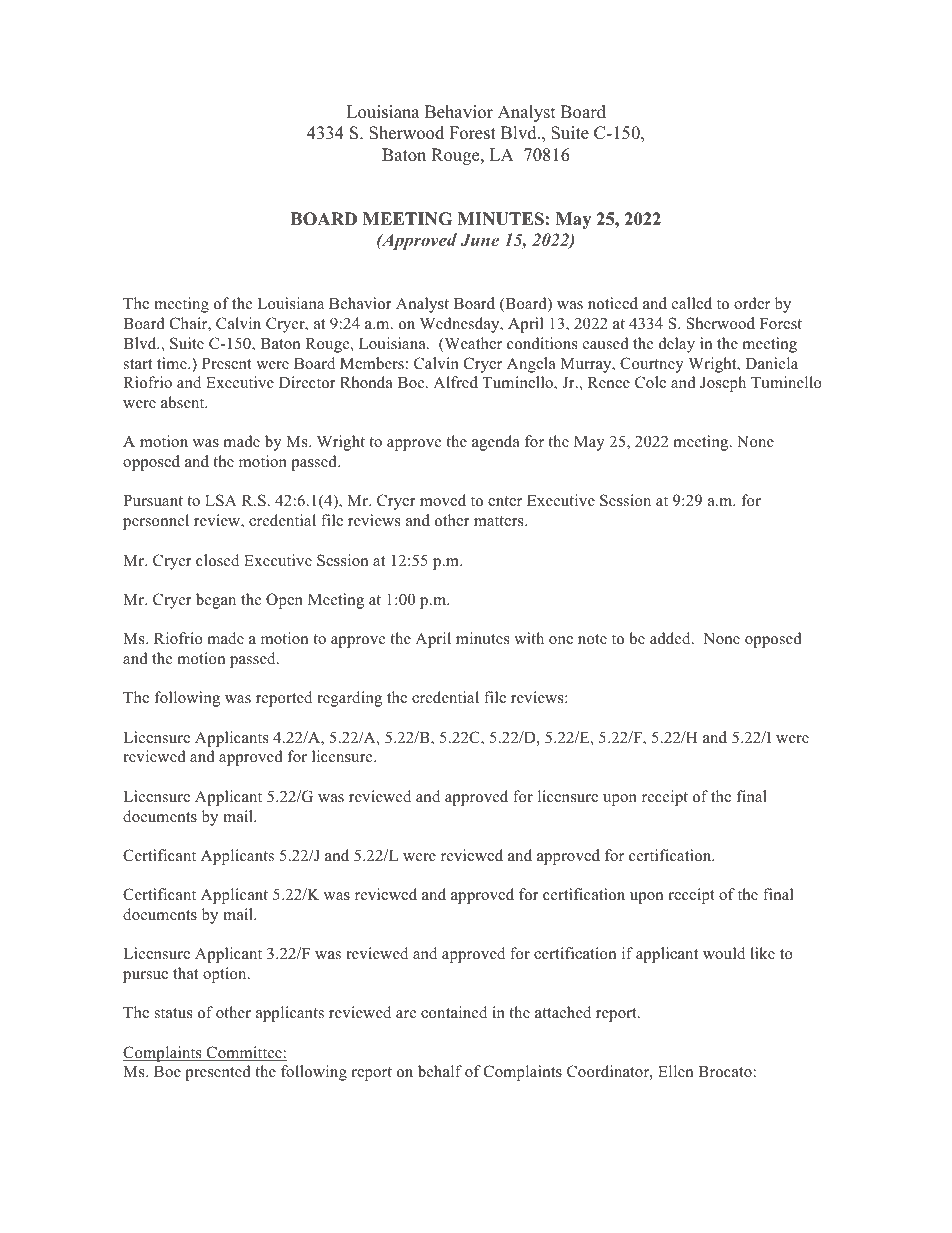 The width and height of the screenshot is (952, 1233). I want to click on regarding, so click(349, 699).
